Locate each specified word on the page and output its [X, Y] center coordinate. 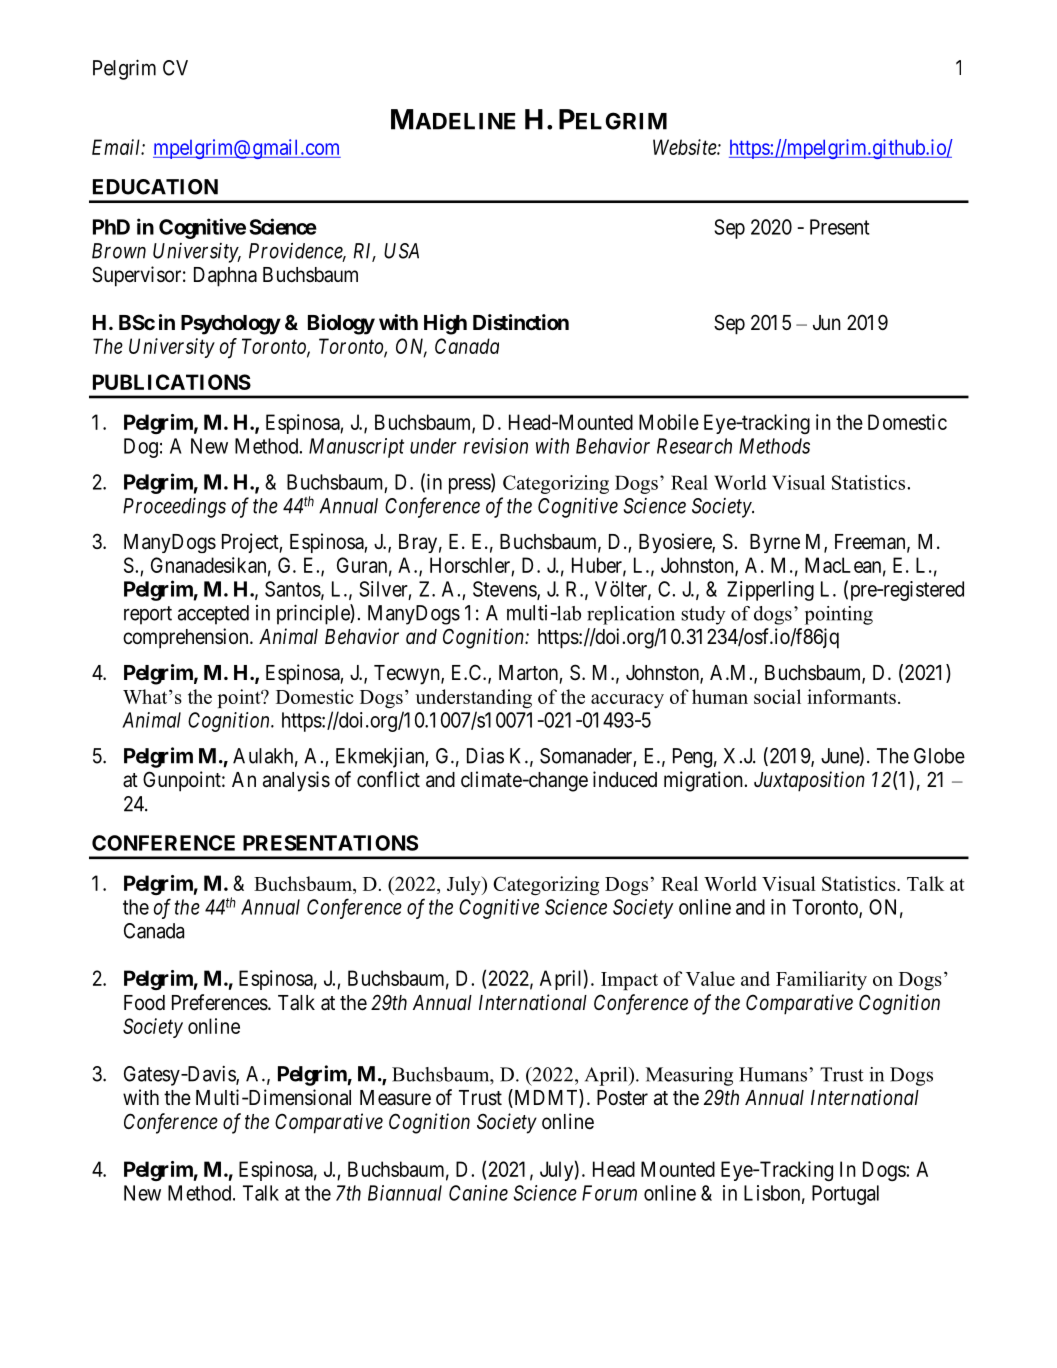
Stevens [505, 590]
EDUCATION [155, 187]
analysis [296, 781]
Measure [395, 1098]
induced [625, 779]
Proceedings [174, 507]
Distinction [521, 322]
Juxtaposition [809, 781]
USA [401, 251]
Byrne [775, 543]
